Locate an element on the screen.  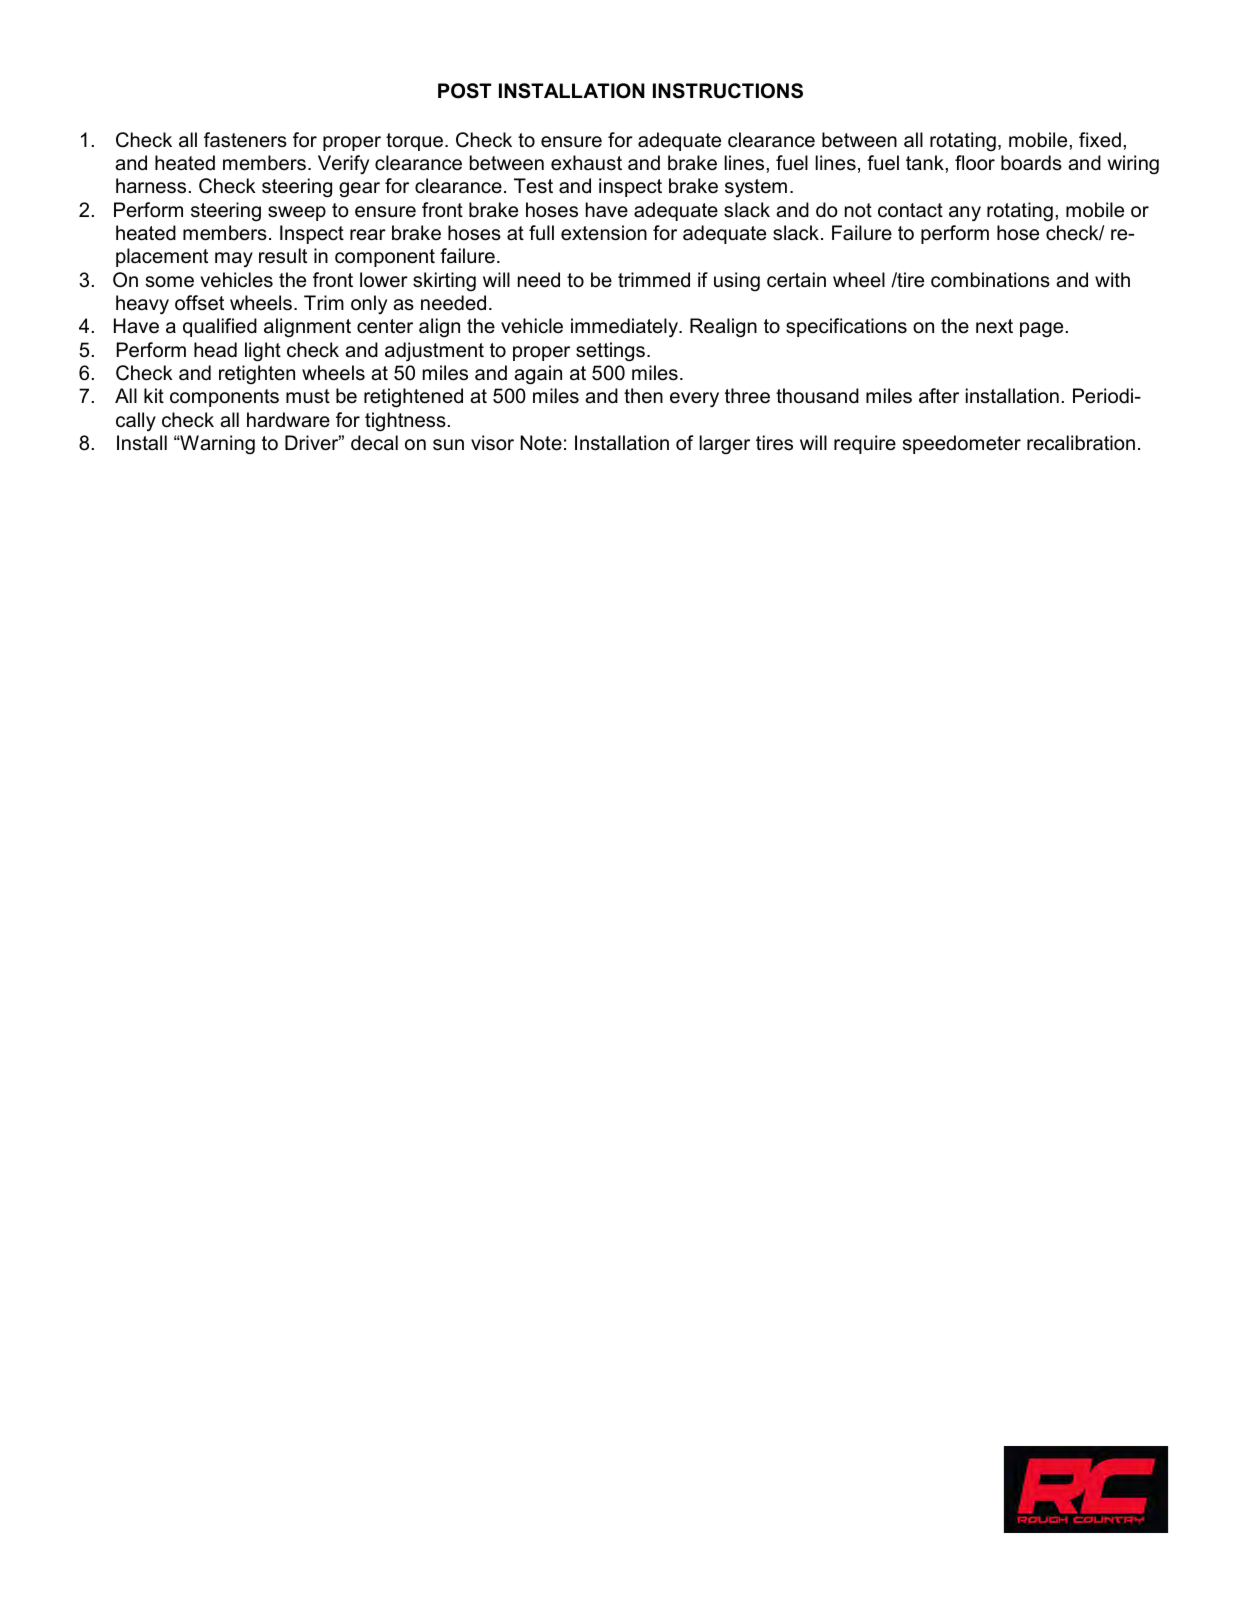
INSTRUCTIONS is located at coordinates (728, 91).
